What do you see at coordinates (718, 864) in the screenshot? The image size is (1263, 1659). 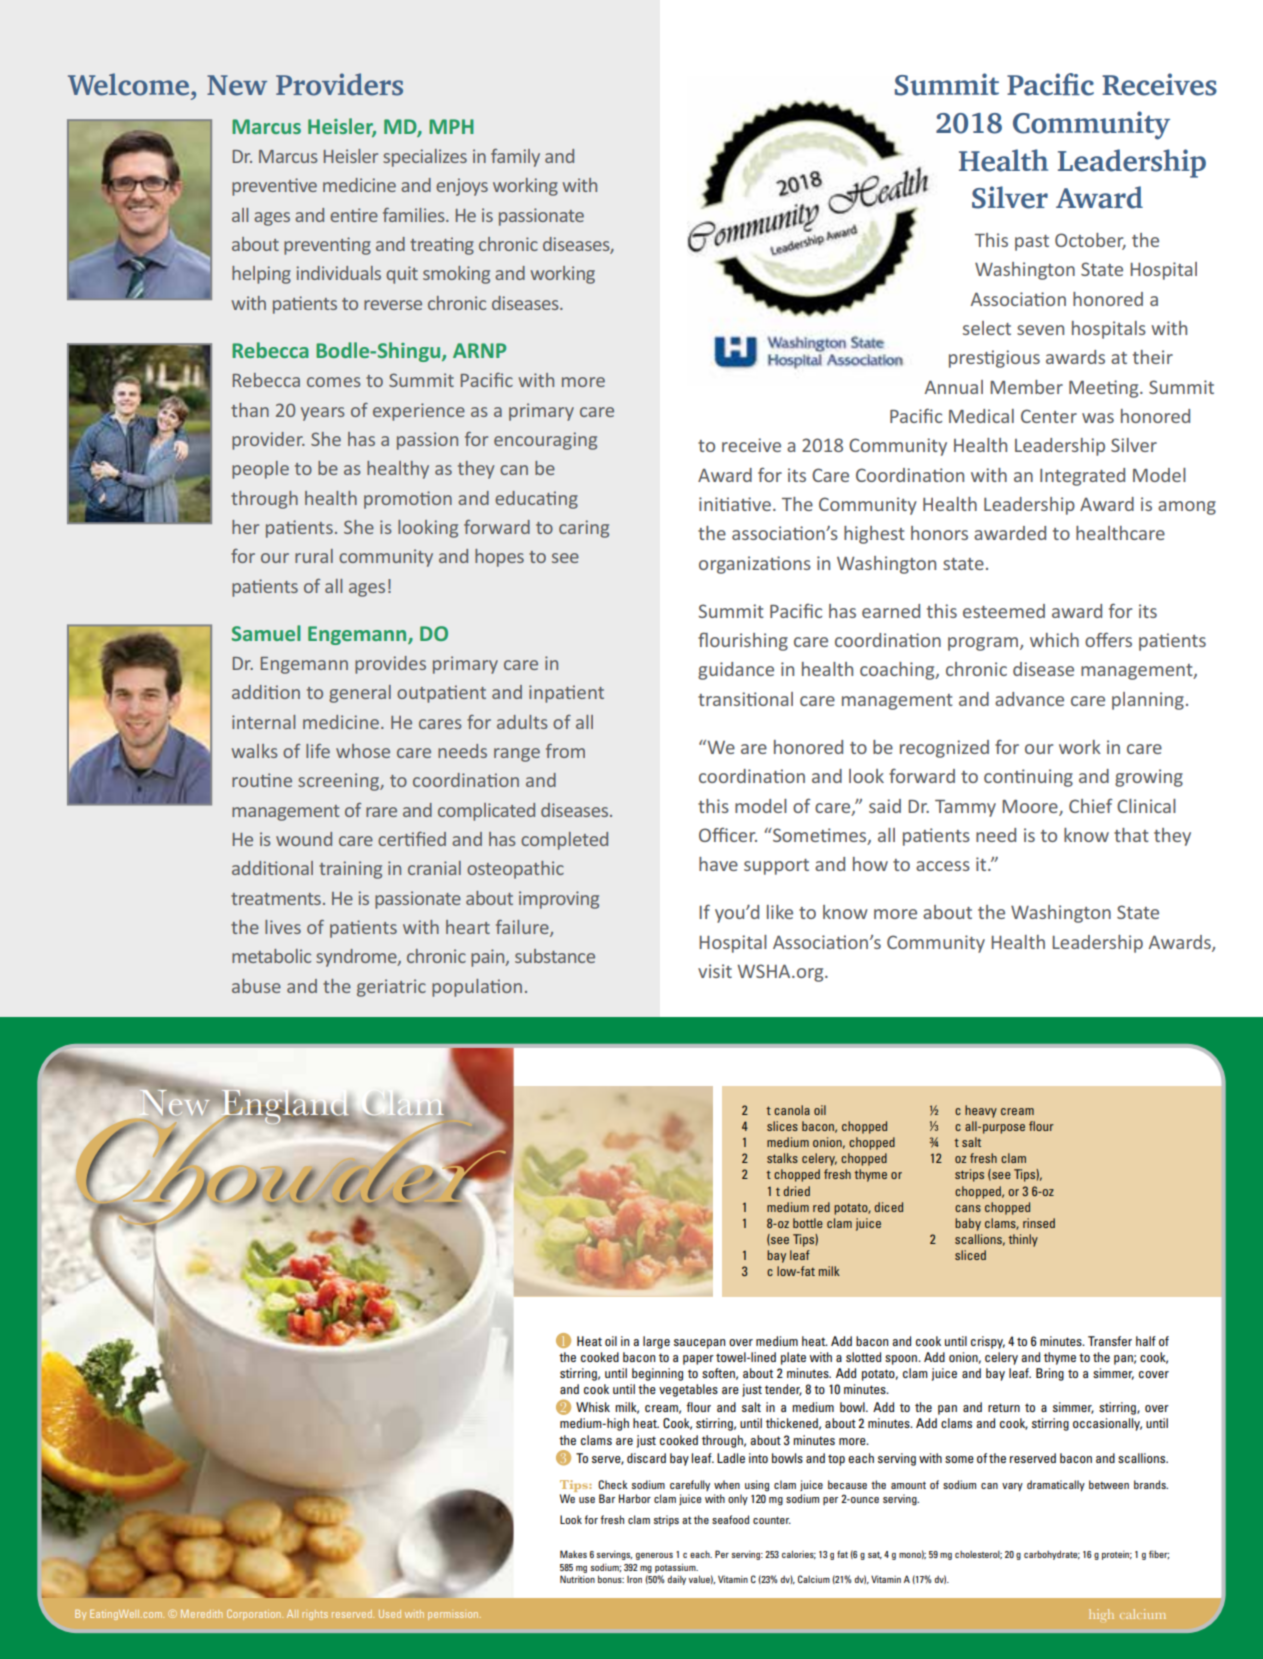 I see `have` at bounding box center [718, 864].
